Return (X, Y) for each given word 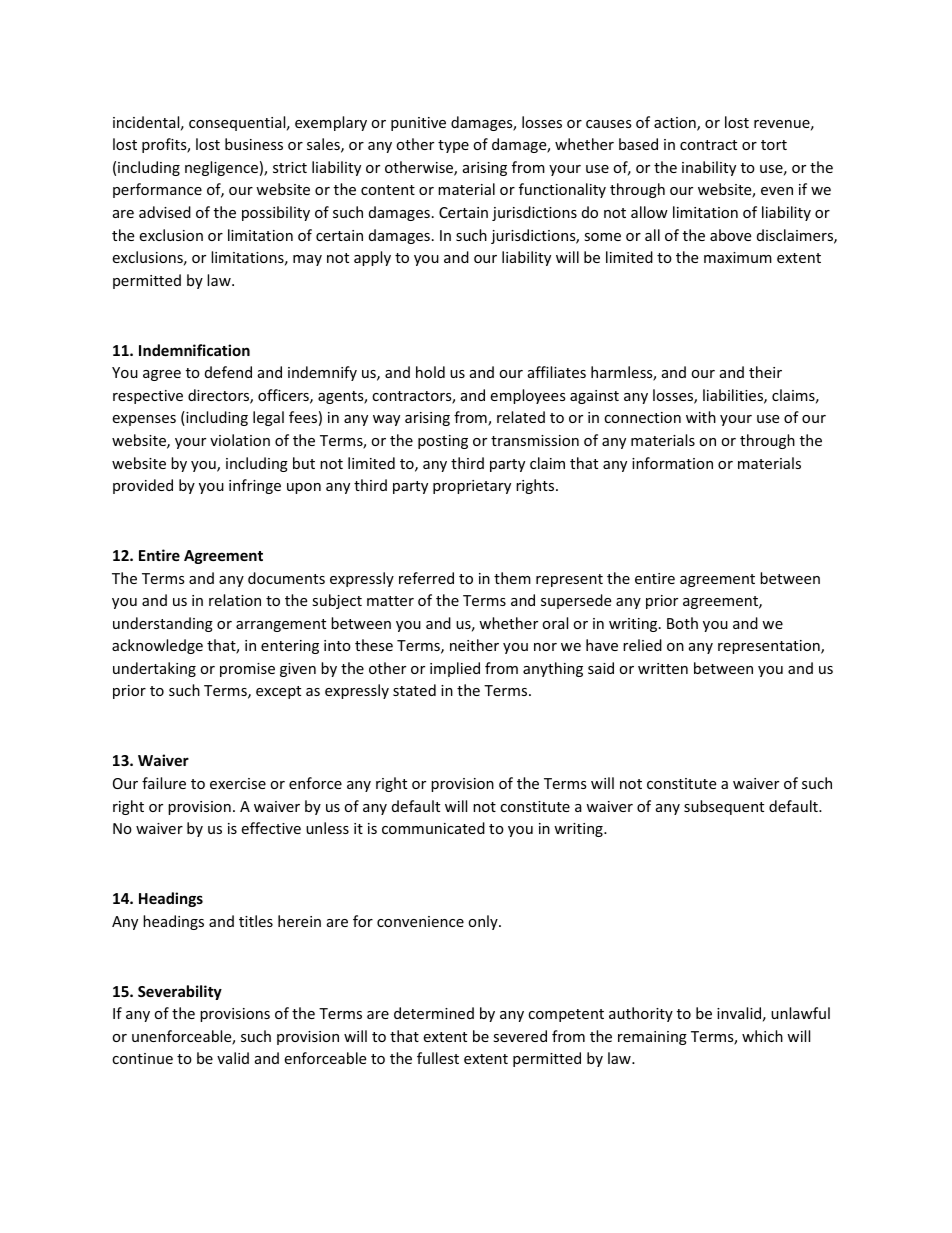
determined (434, 1013)
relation (235, 600)
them (512, 578)
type (453, 146)
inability (709, 168)
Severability (180, 992)
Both (682, 623)
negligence (221, 168)
